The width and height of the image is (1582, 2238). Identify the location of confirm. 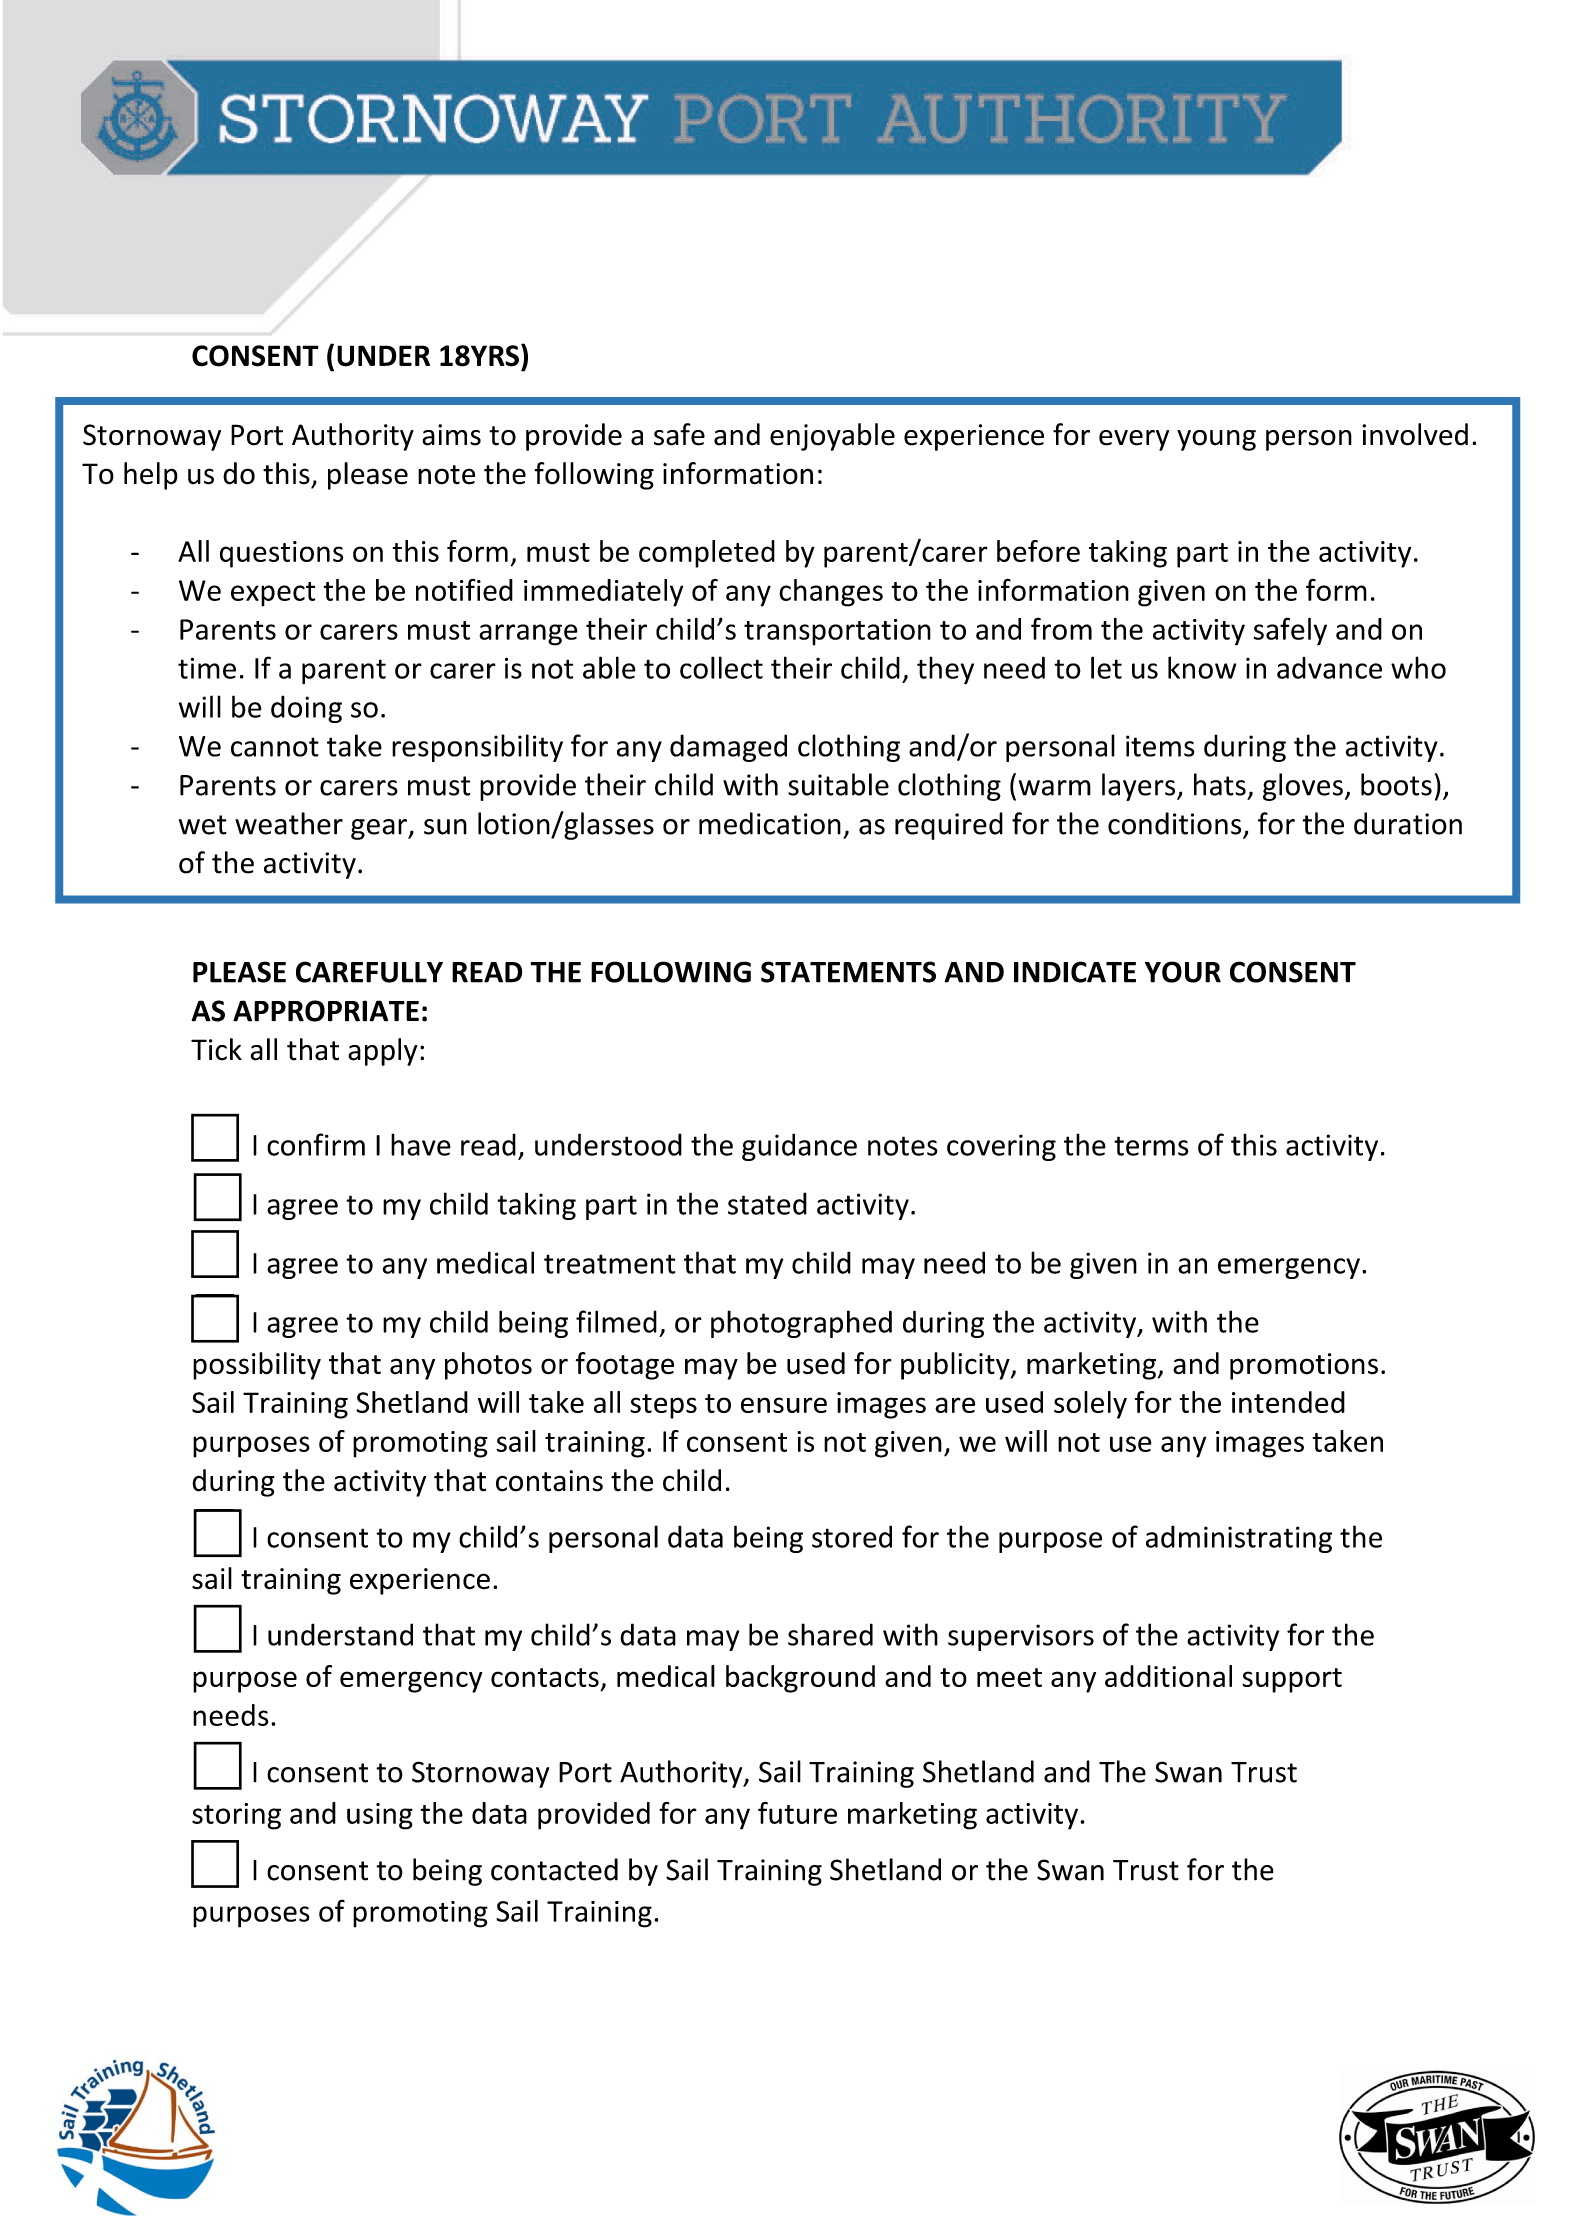
(316, 1144).
